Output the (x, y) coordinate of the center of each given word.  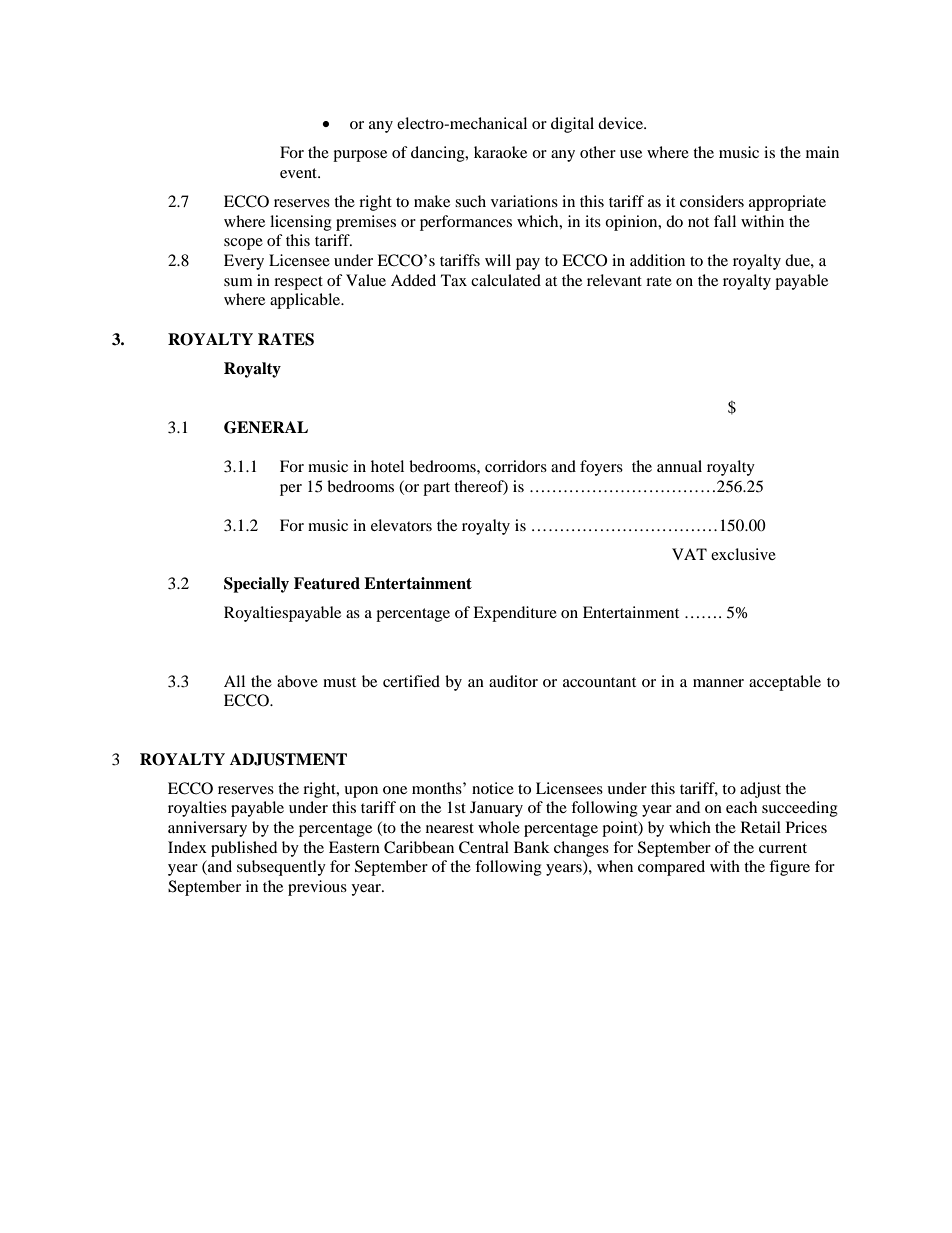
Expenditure (515, 614)
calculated (506, 280)
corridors (516, 466)
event (300, 173)
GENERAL (266, 427)
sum (238, 282)
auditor (513, 681)
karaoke (500, 152)
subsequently (281, 868)
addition (657, 260)
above (297, 681)
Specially (256, 585)
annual (679, 466)
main (822, 152)
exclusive (743, 554)
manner (718, 683)
